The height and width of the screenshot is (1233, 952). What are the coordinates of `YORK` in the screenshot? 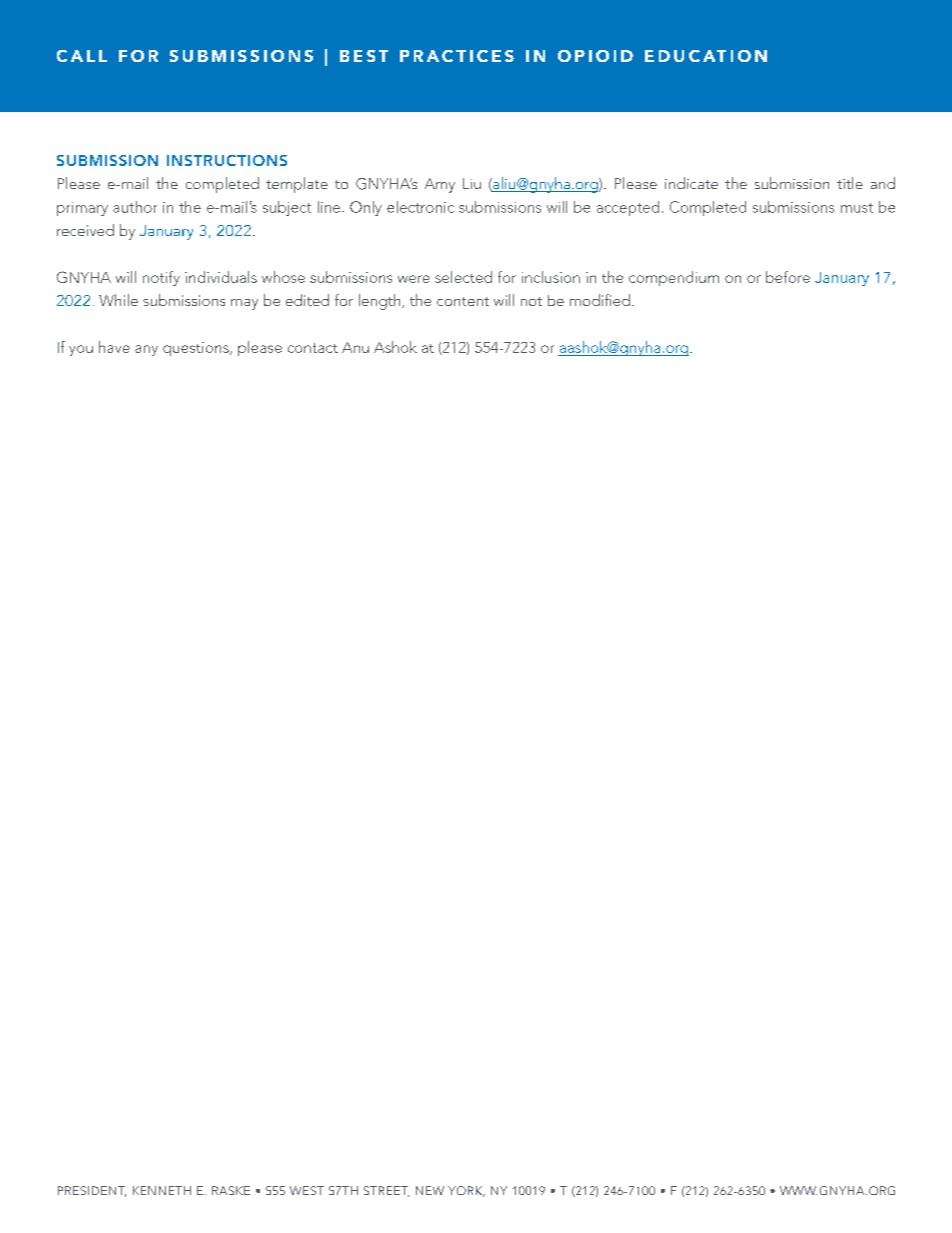 It's located at (466, 1191).
